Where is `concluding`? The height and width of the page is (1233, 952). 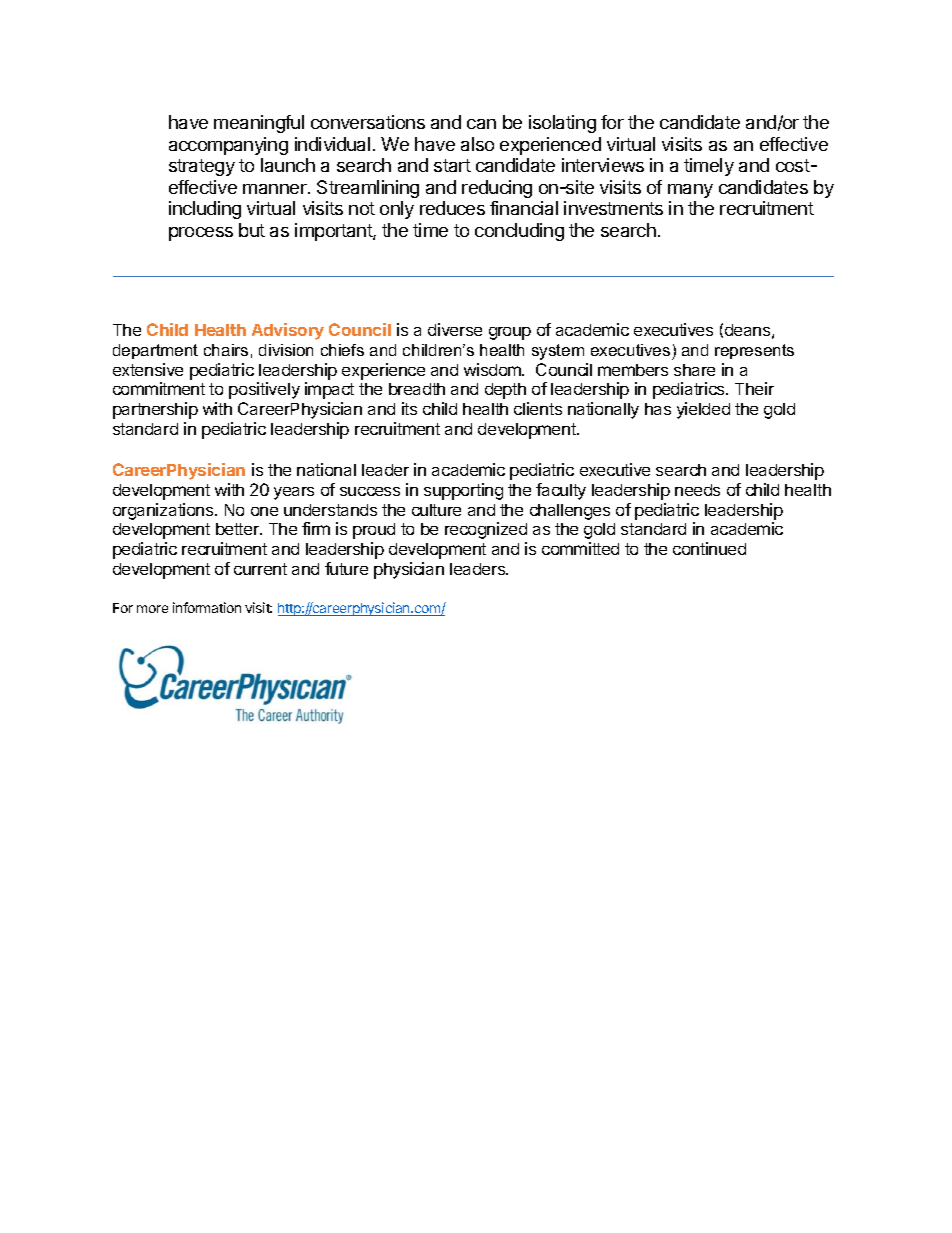 concluding is located at coordinates (519, 232).
